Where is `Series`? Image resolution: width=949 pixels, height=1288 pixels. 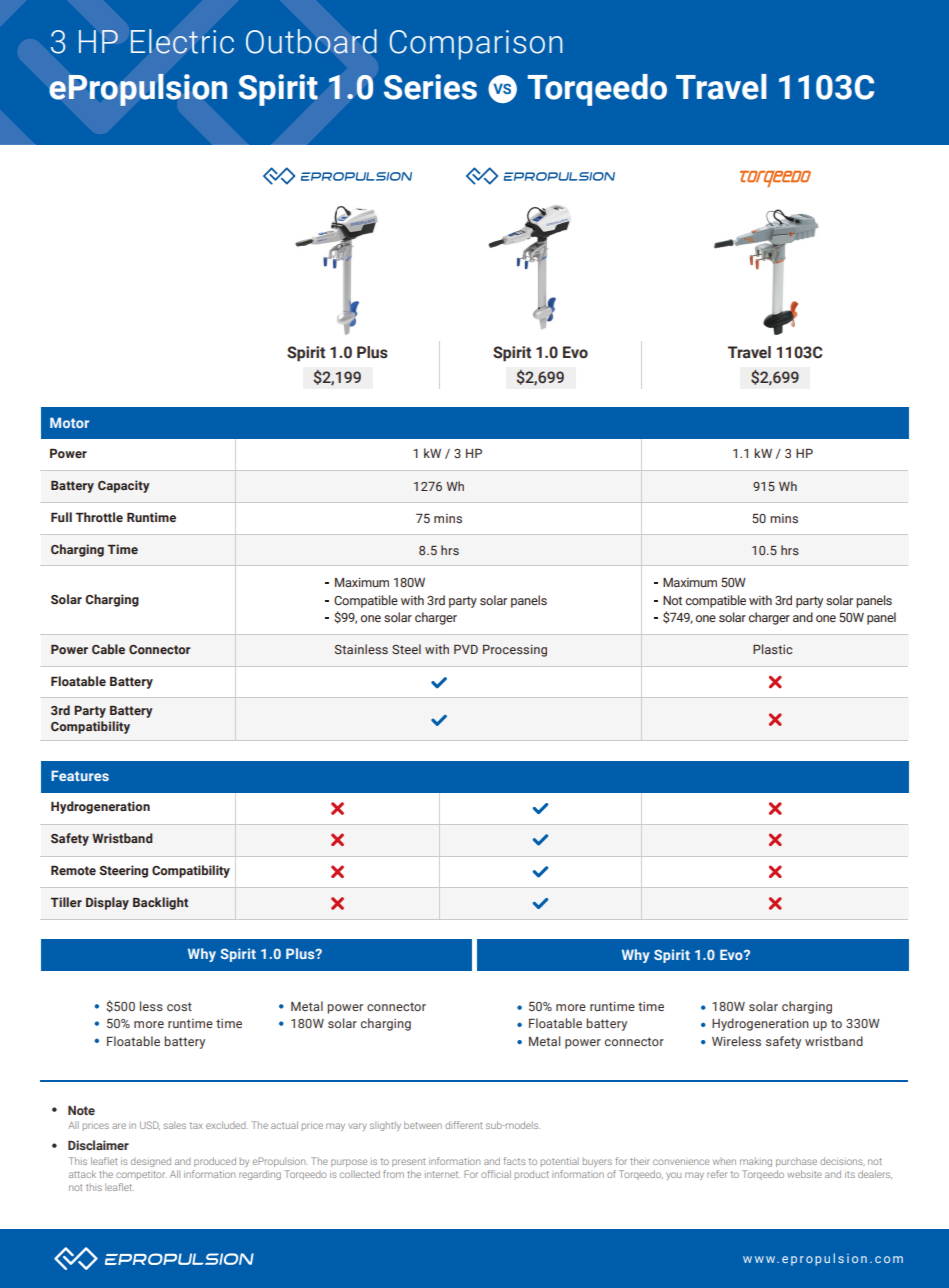 Series is located at coordinates (430, 87).
